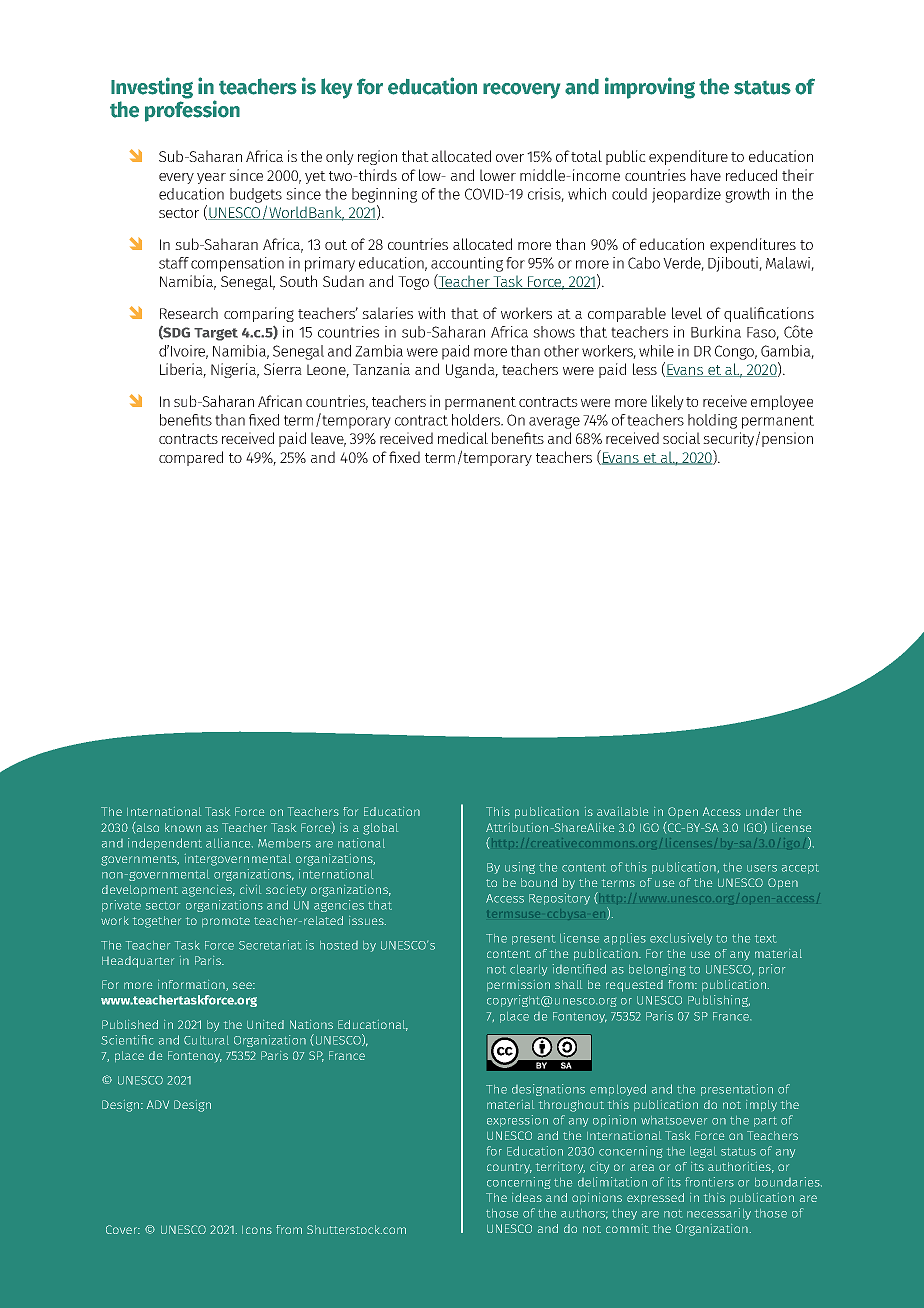 The width and height of the screenshot is (924, 1308). What do you see at coordinates (183, 827) in the screenshot?
I see `known` at bounding box center [183, 827].
